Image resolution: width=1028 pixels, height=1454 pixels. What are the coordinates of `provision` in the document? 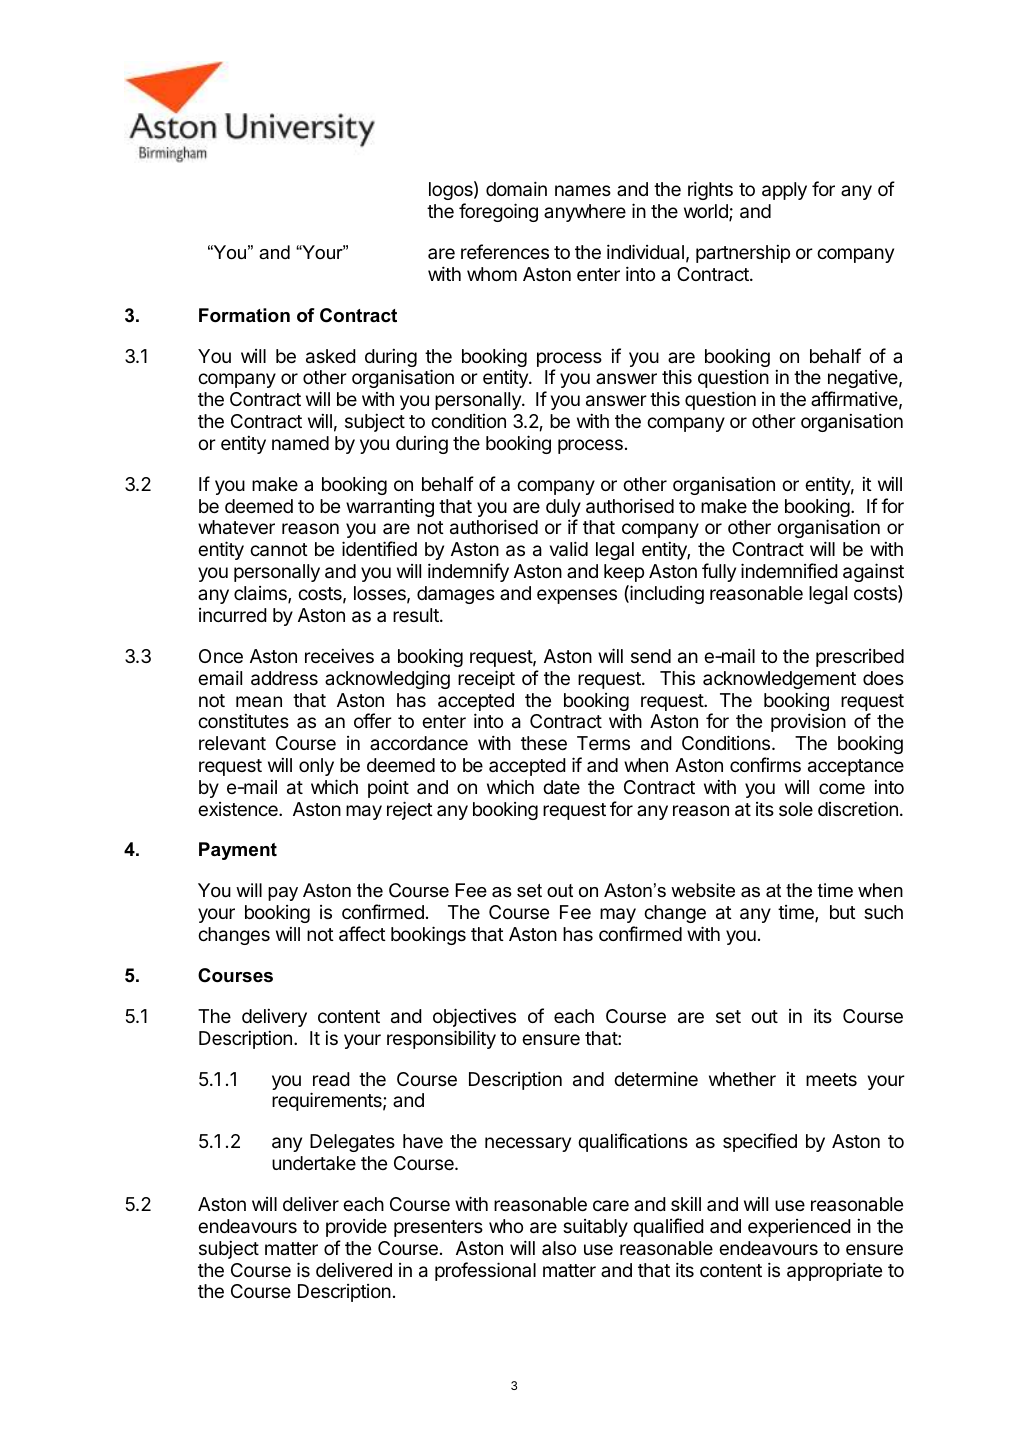 It's located at (808, 722).
